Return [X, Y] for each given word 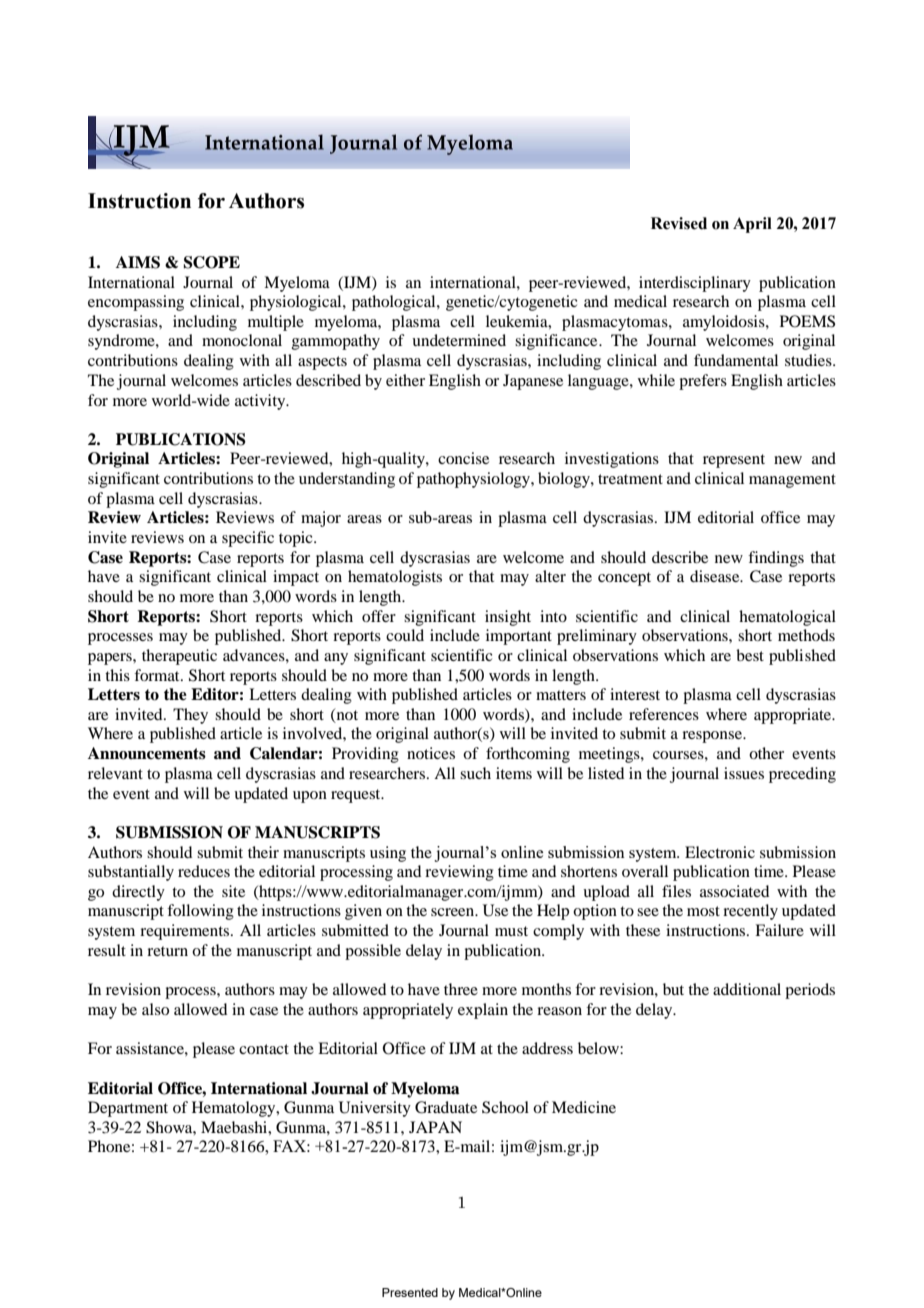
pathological [395, 303]
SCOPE [211, 262]
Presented [410, 1292]
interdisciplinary [695, 284]
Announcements [147, 753]
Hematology [235, 1109]
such [475, 773]
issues [744, 773]
